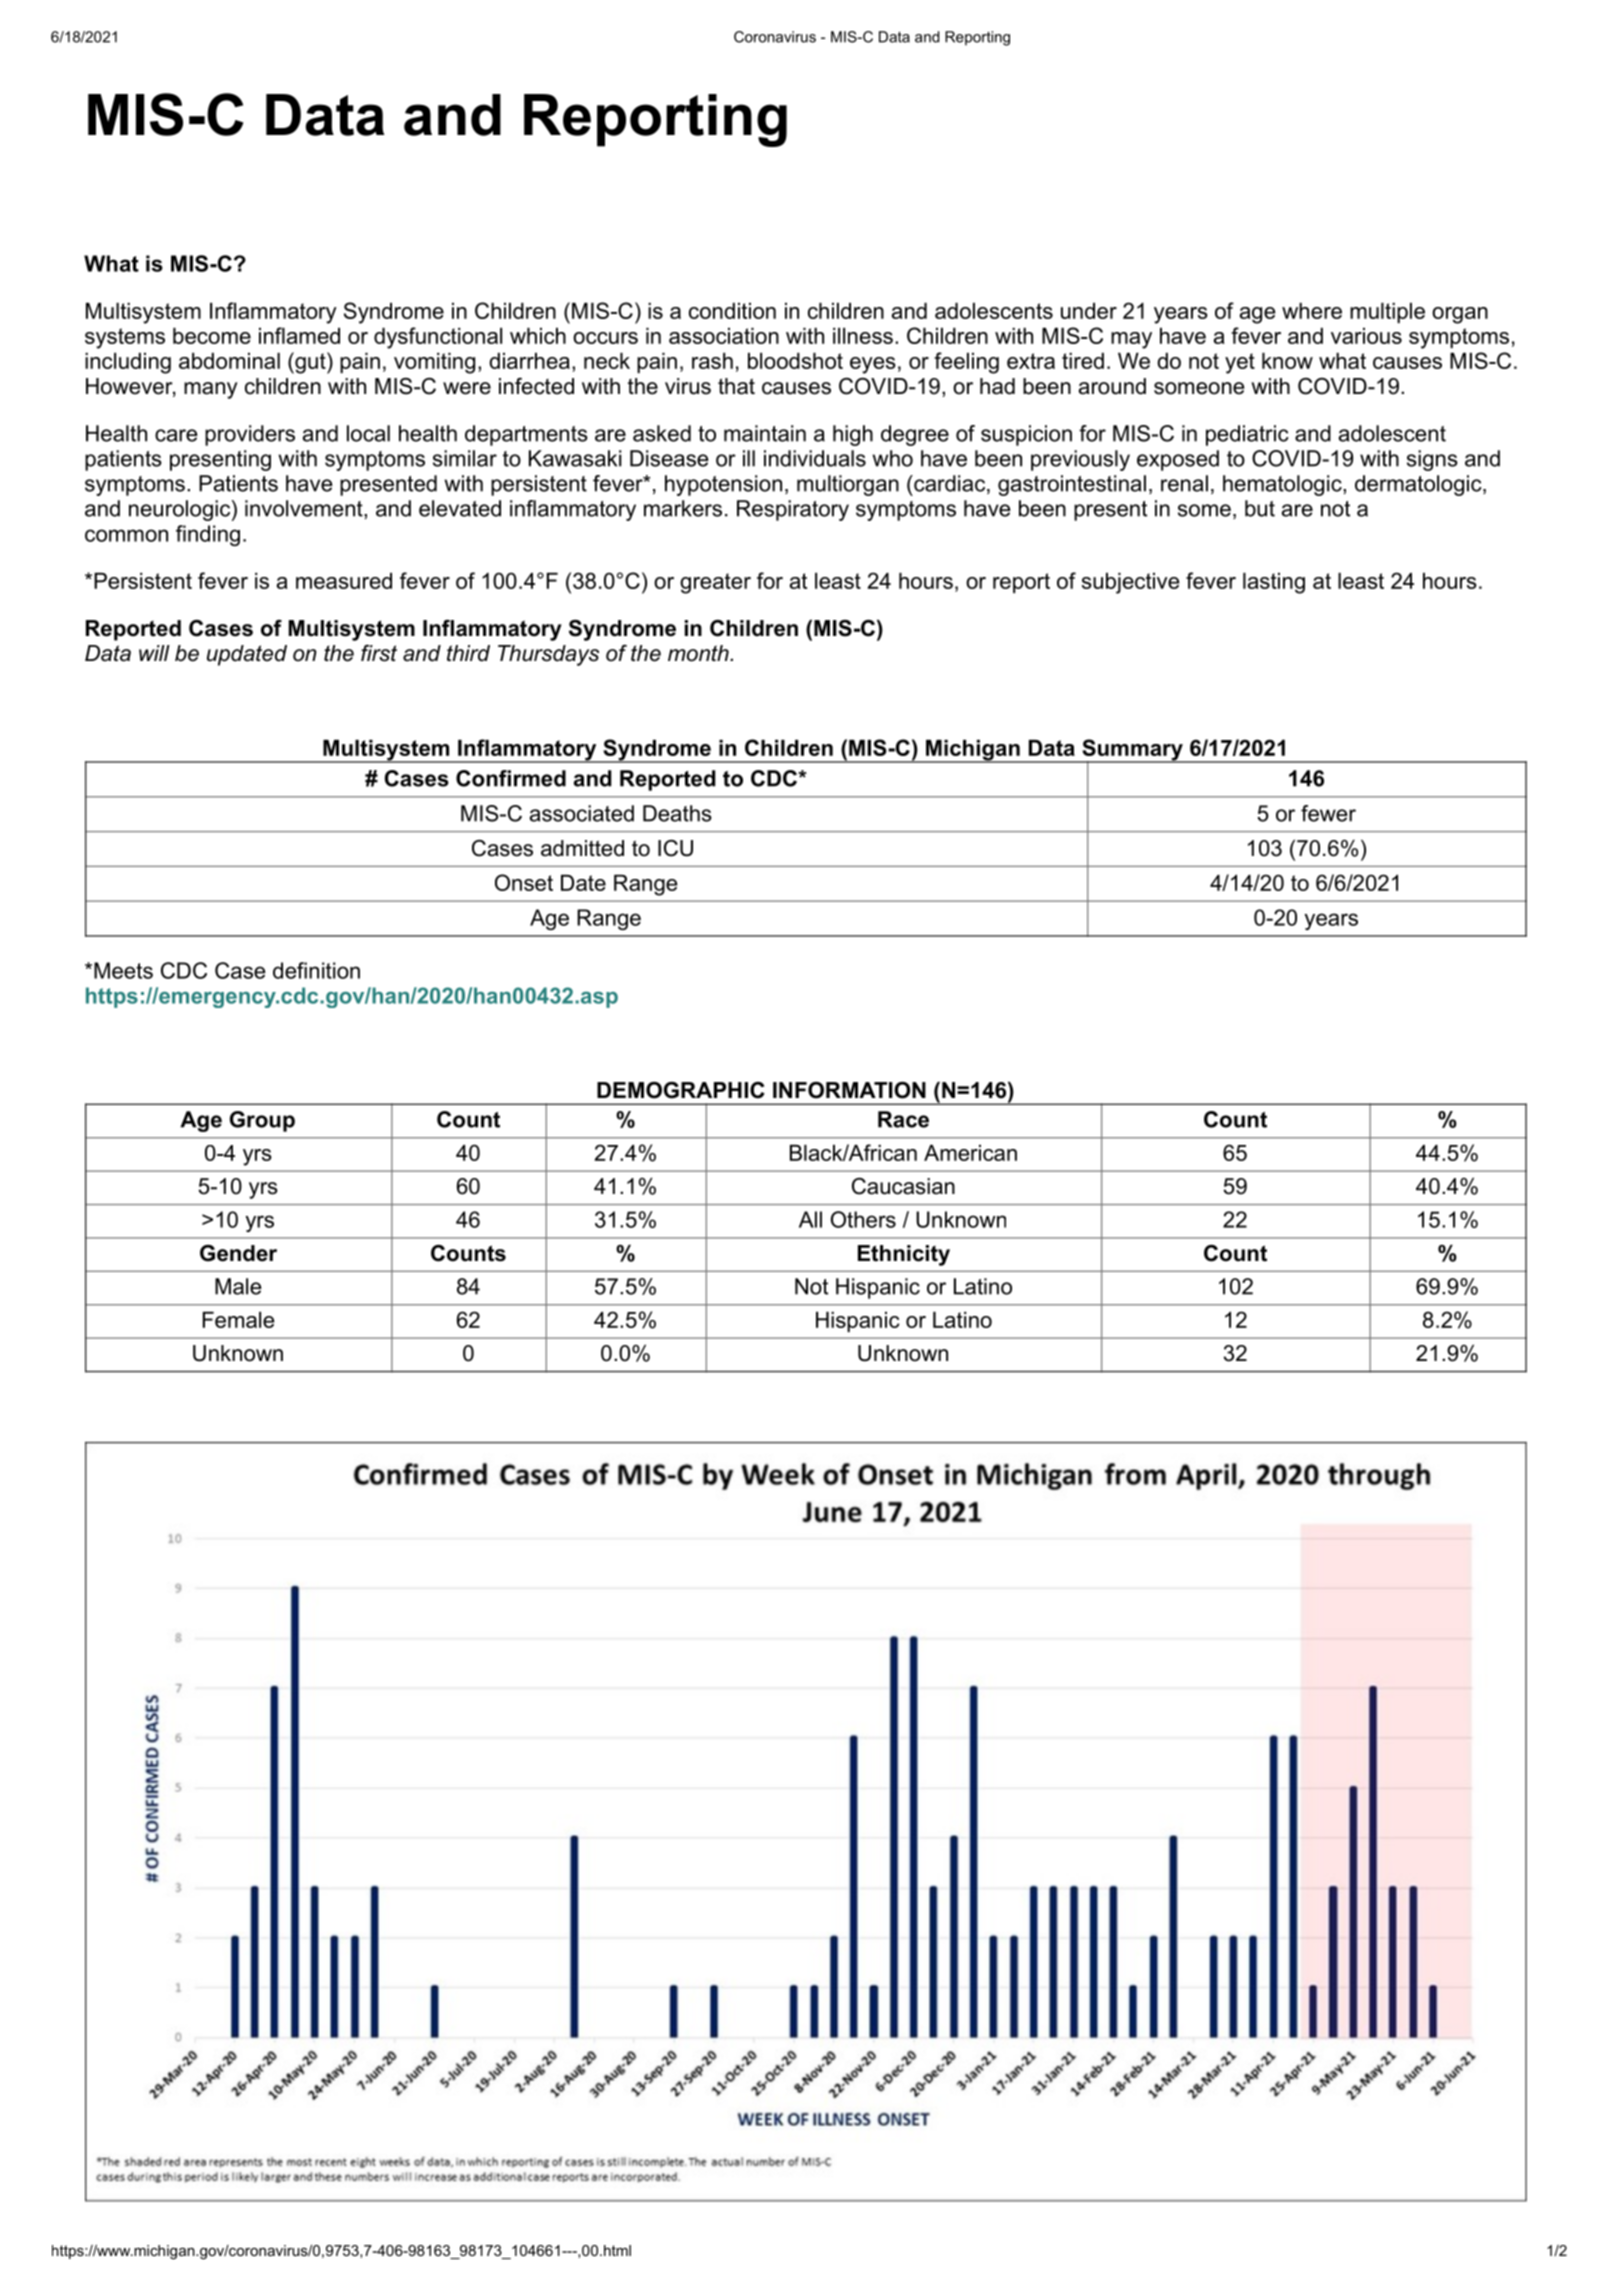  What do you see at coordinates (675, 848) in the screenshot?
I see `ICU` at bounding box center [675, 848].
